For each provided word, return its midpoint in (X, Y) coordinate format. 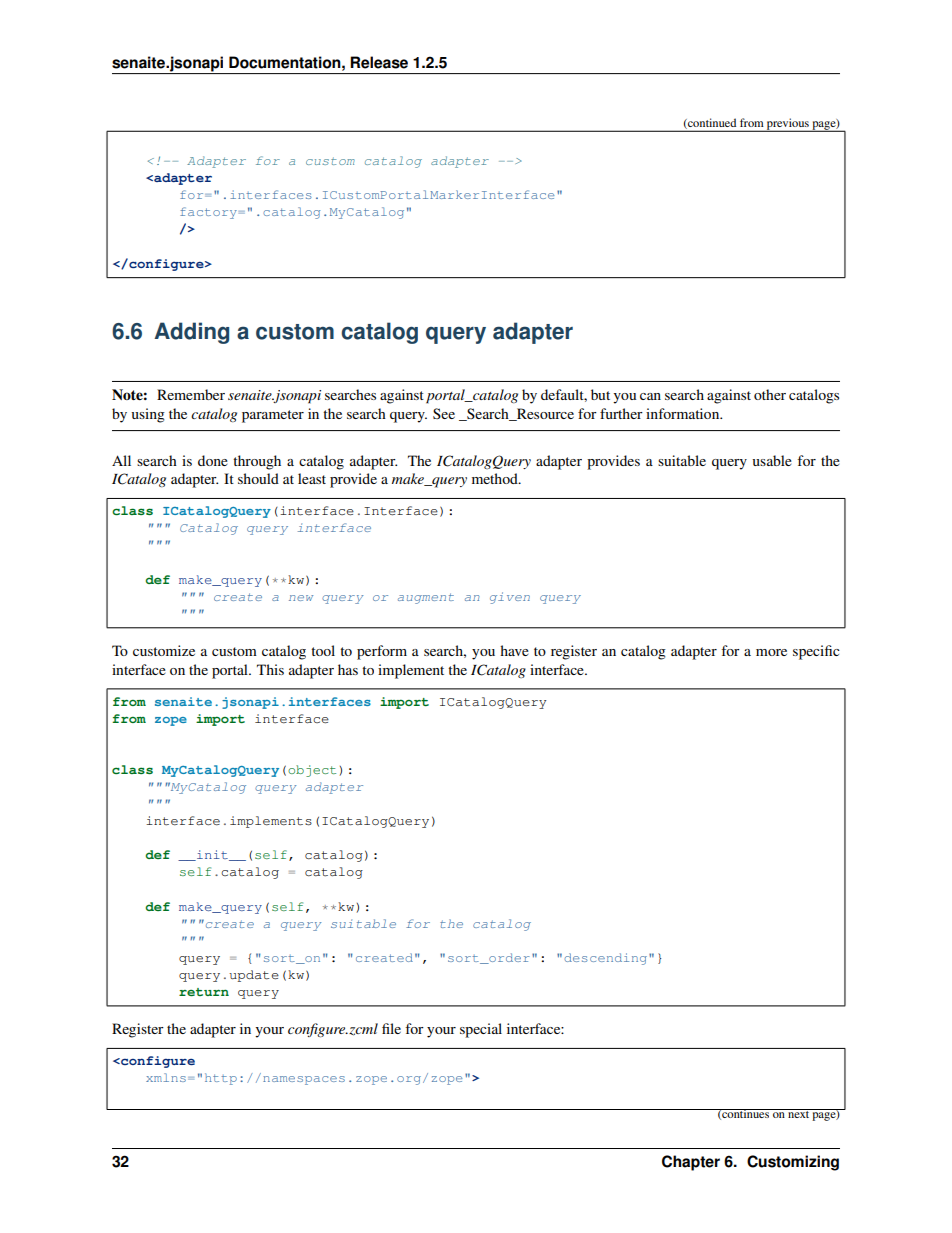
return (204, 992)
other (770, 394)
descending (607, 959)
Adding (191, 333)
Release (379, 62)
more (771, 652)
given (510, 598)
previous (788, 125)
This (270, 669)
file (391, 1028)
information (684, 413)
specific (816, 652)
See (444, 413)
